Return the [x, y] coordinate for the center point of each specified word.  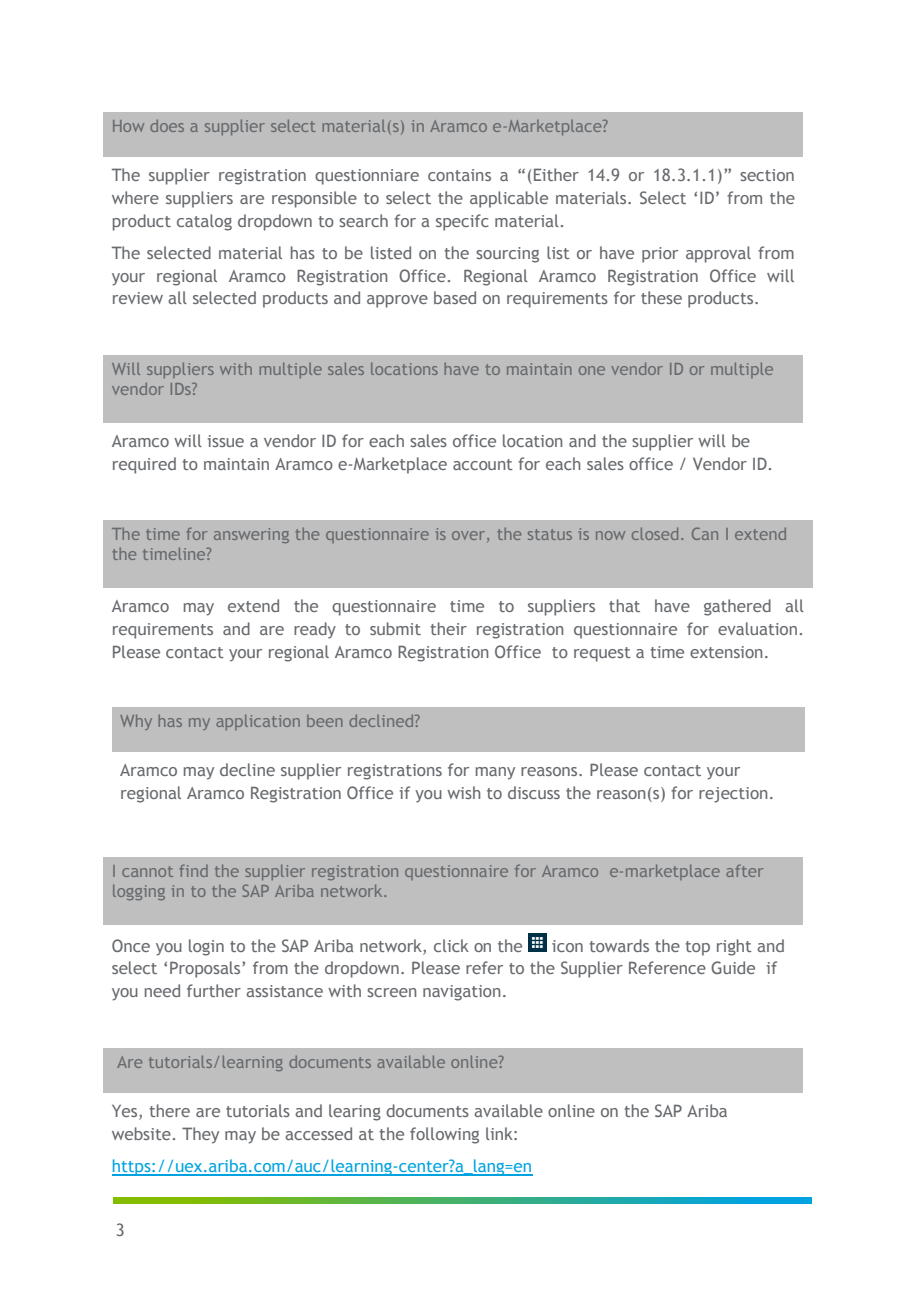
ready [315, 630]
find [193, 870]
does [167, 126]
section [767, 175]
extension [726, 652]
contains [459, 175]
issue [226, 441]
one [592, 370]
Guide [733, 967]
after [744, 870]
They [200, 1135]
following [444, 1135]
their [448, 628]
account [483, 464]
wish [463, 792]
